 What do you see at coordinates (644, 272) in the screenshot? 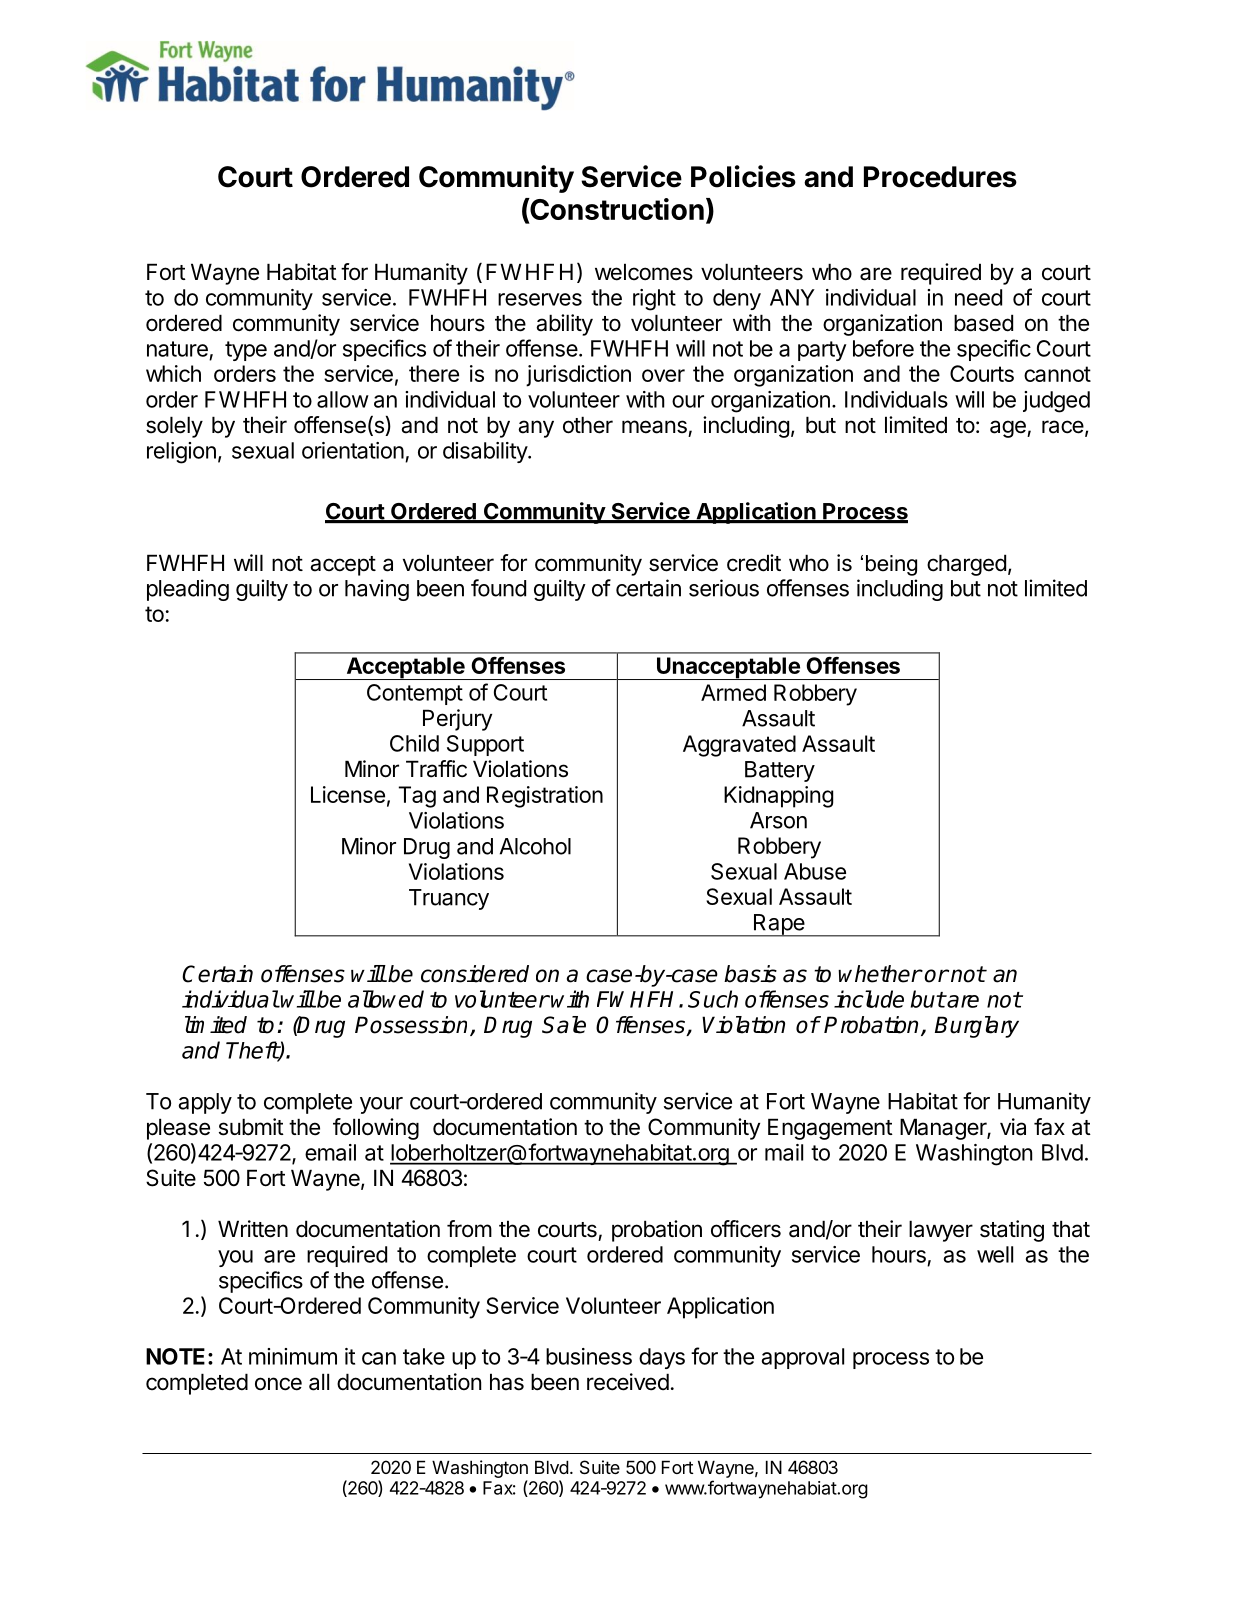
I see `welcomes` at bounding box center [644, 272].
